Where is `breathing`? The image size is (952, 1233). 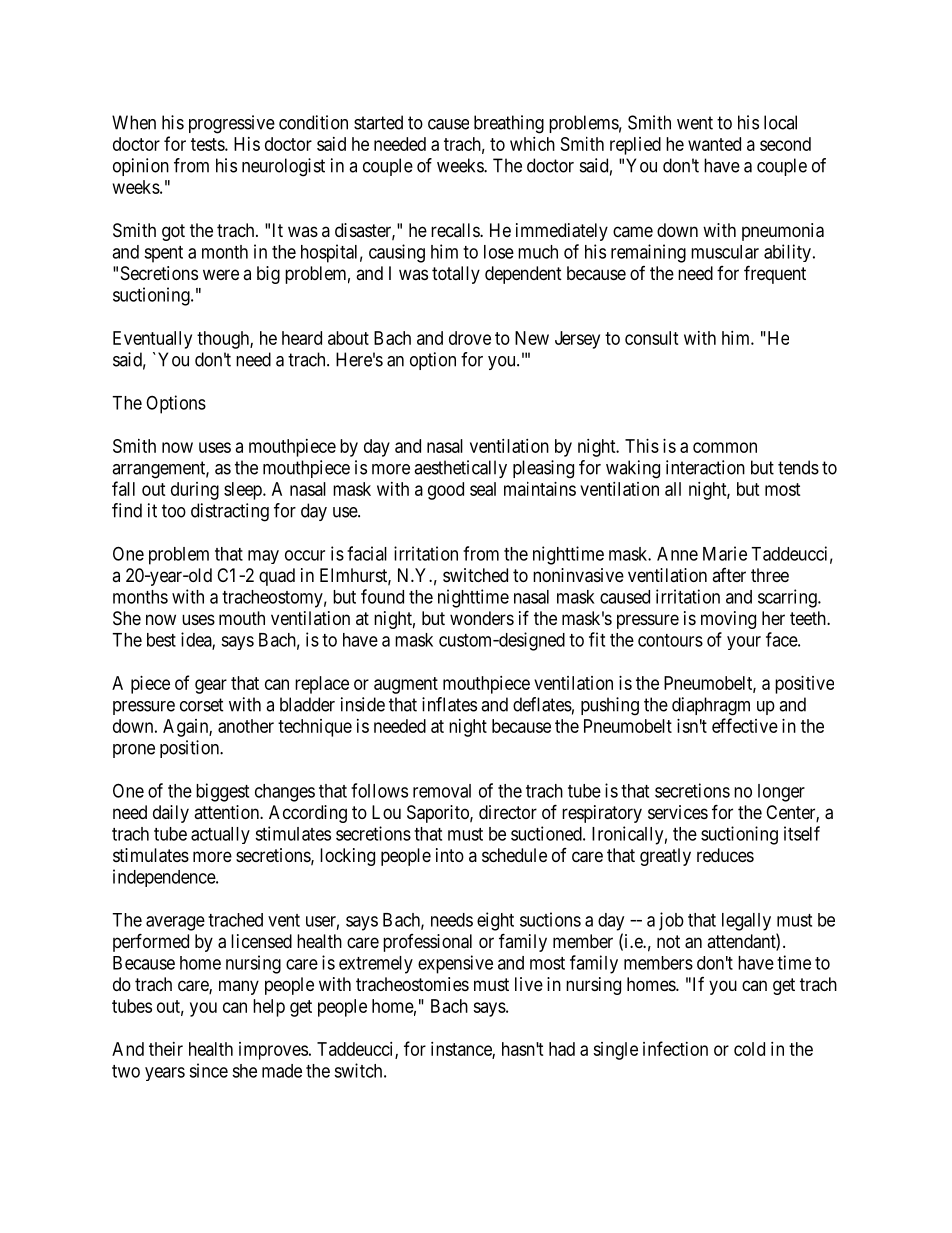 breathing is located at coordinates (509, 124).
